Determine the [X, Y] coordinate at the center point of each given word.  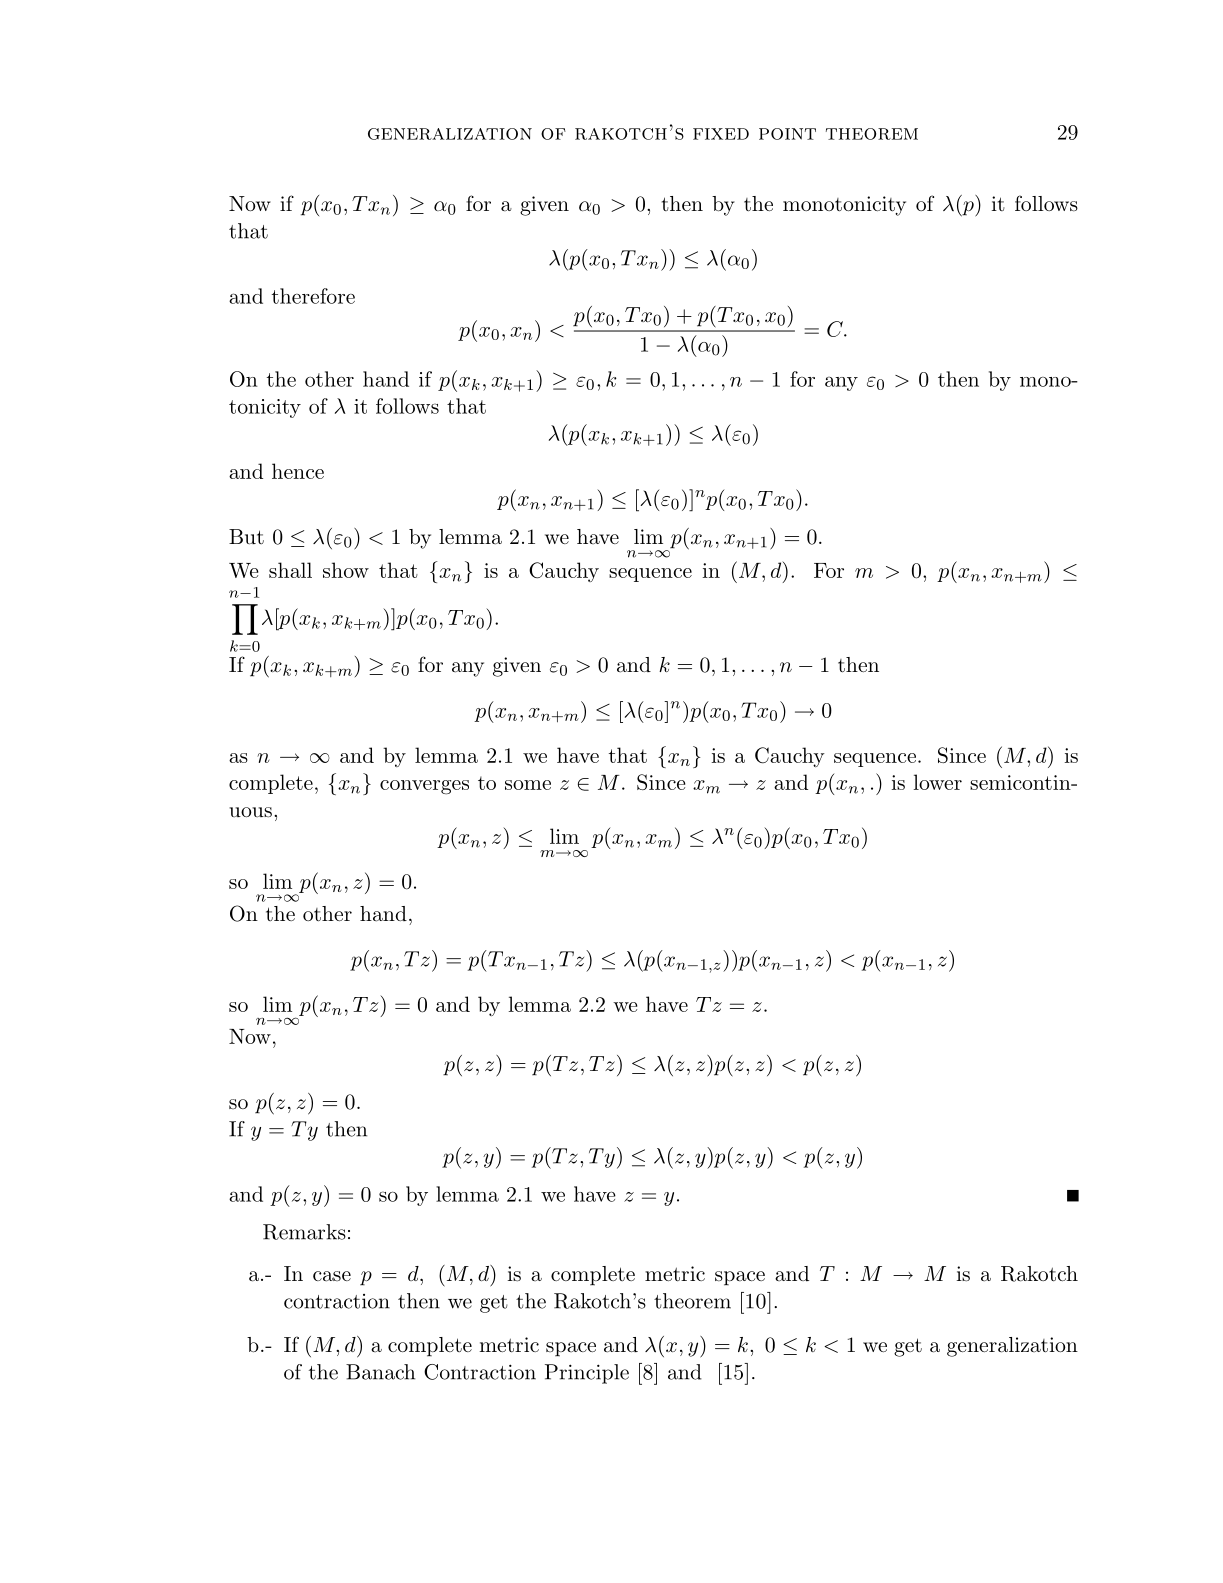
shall [290, 570]
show [346, 570]
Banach [380, 1372]
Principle [587, 1374]
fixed [721, 134]
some [528, 785]
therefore [313, 296]
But [246, 537]
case [332, 1276]
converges [424, 787]
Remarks [304, 1232]
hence [298, 471]
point [787, 134]
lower [938, 782]
